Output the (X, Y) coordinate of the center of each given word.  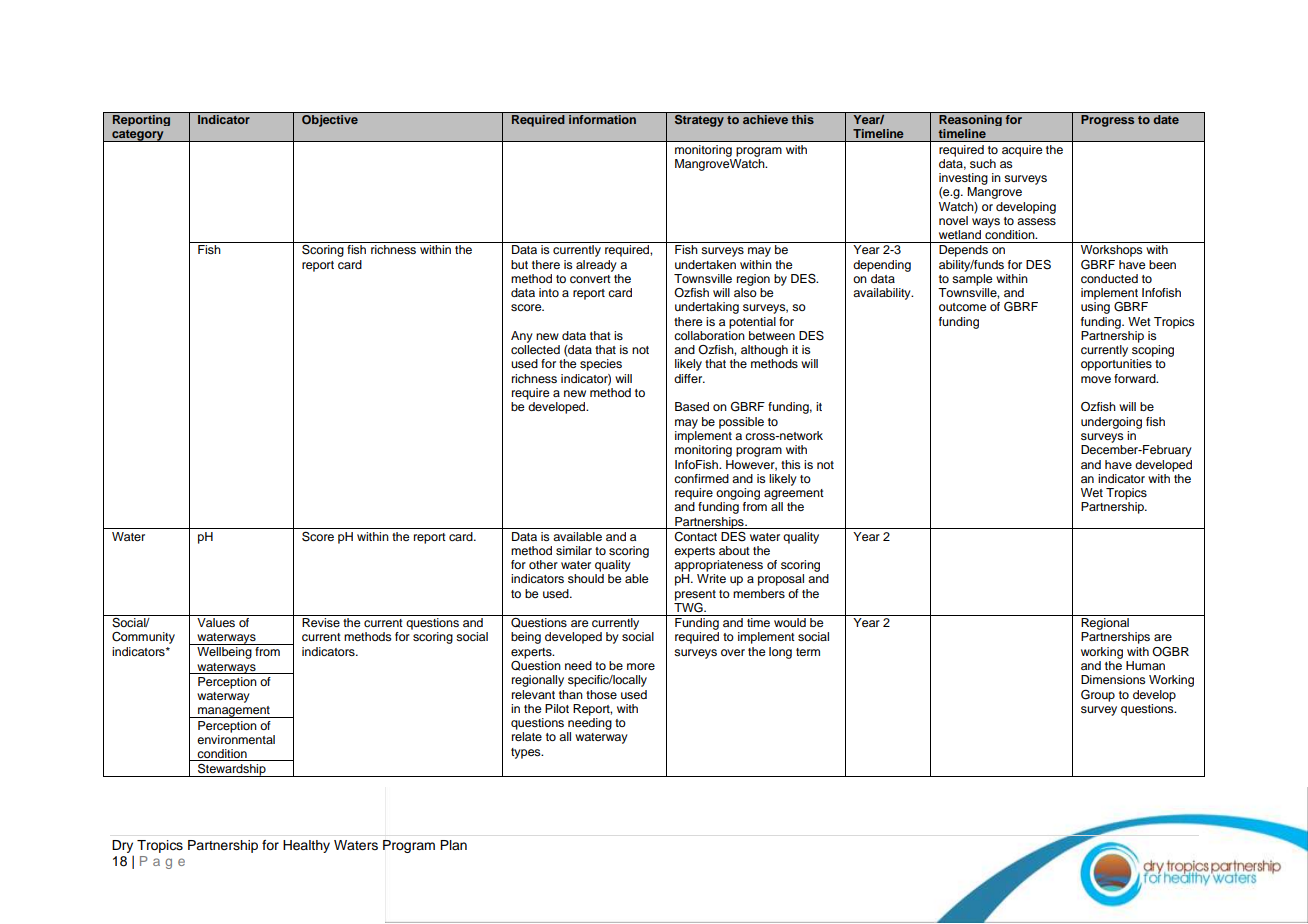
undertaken (705, 264)
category (138, 135)
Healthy (306, 846)
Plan (453, 845)
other (543, 564)
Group (1098, 696)
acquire (1022, 151)
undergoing (1111, 423)
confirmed (701, 478)
